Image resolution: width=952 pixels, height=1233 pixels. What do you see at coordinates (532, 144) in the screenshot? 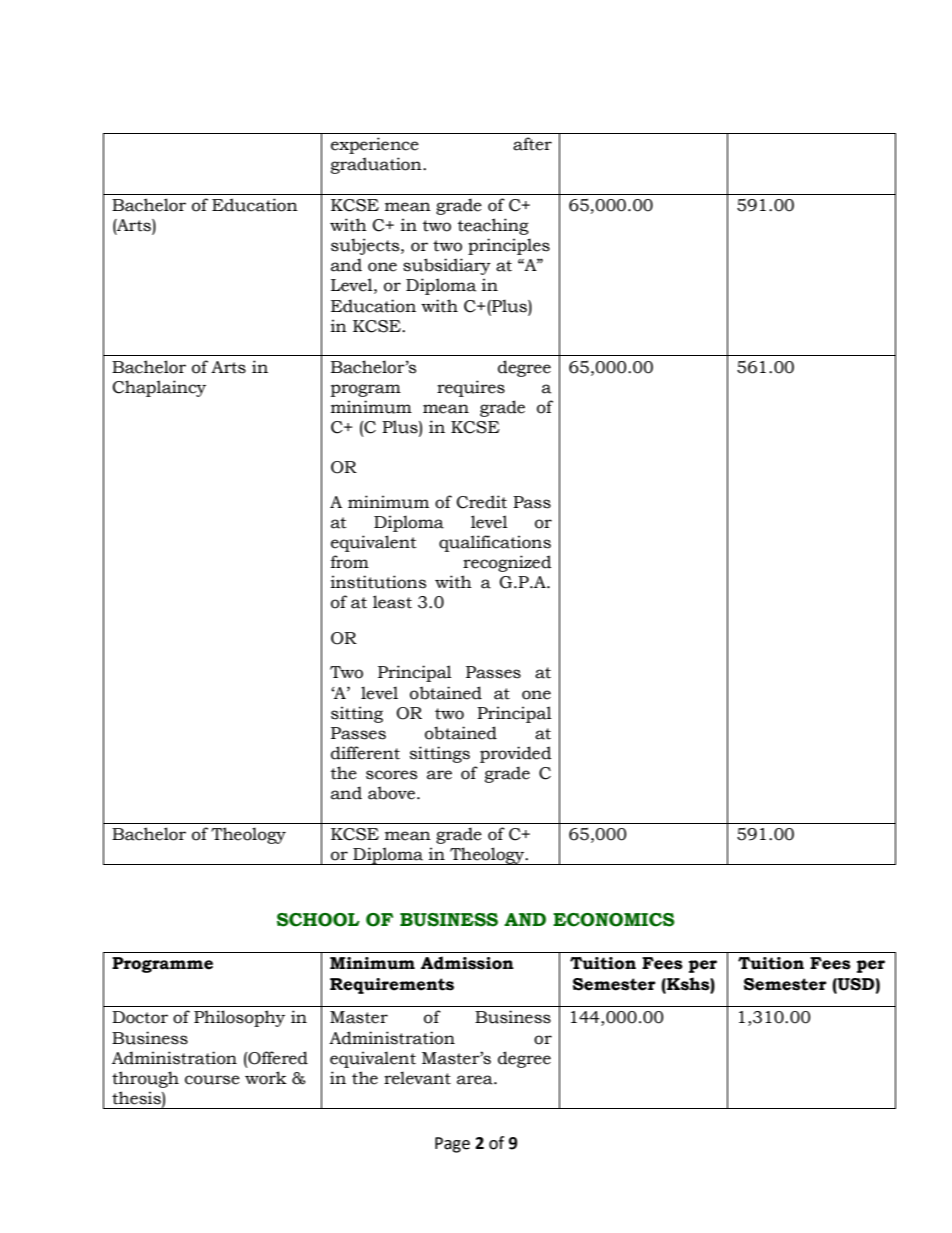
I see `after` at bounding box center [532, 144].
